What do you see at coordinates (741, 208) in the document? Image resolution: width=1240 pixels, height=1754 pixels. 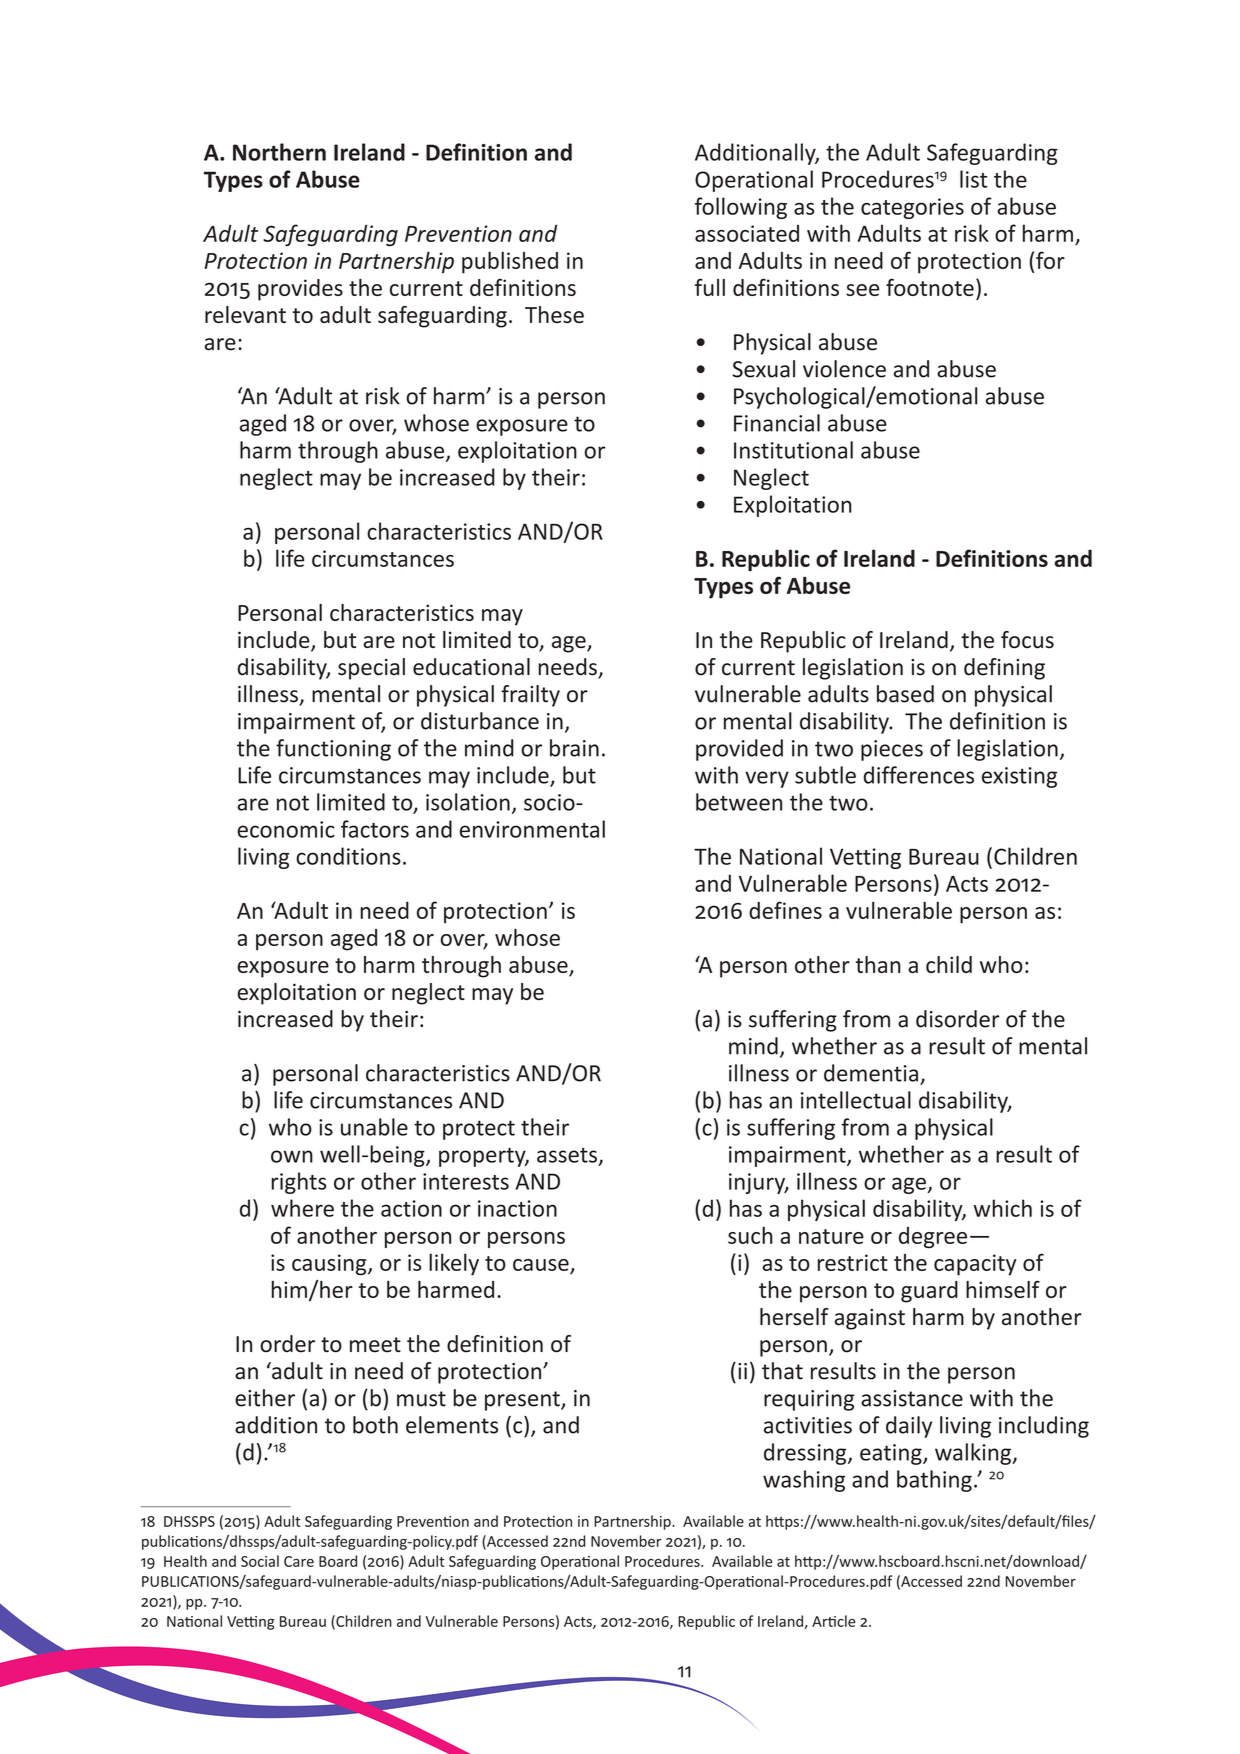 I see `following` at bounding box center [741, 208].
